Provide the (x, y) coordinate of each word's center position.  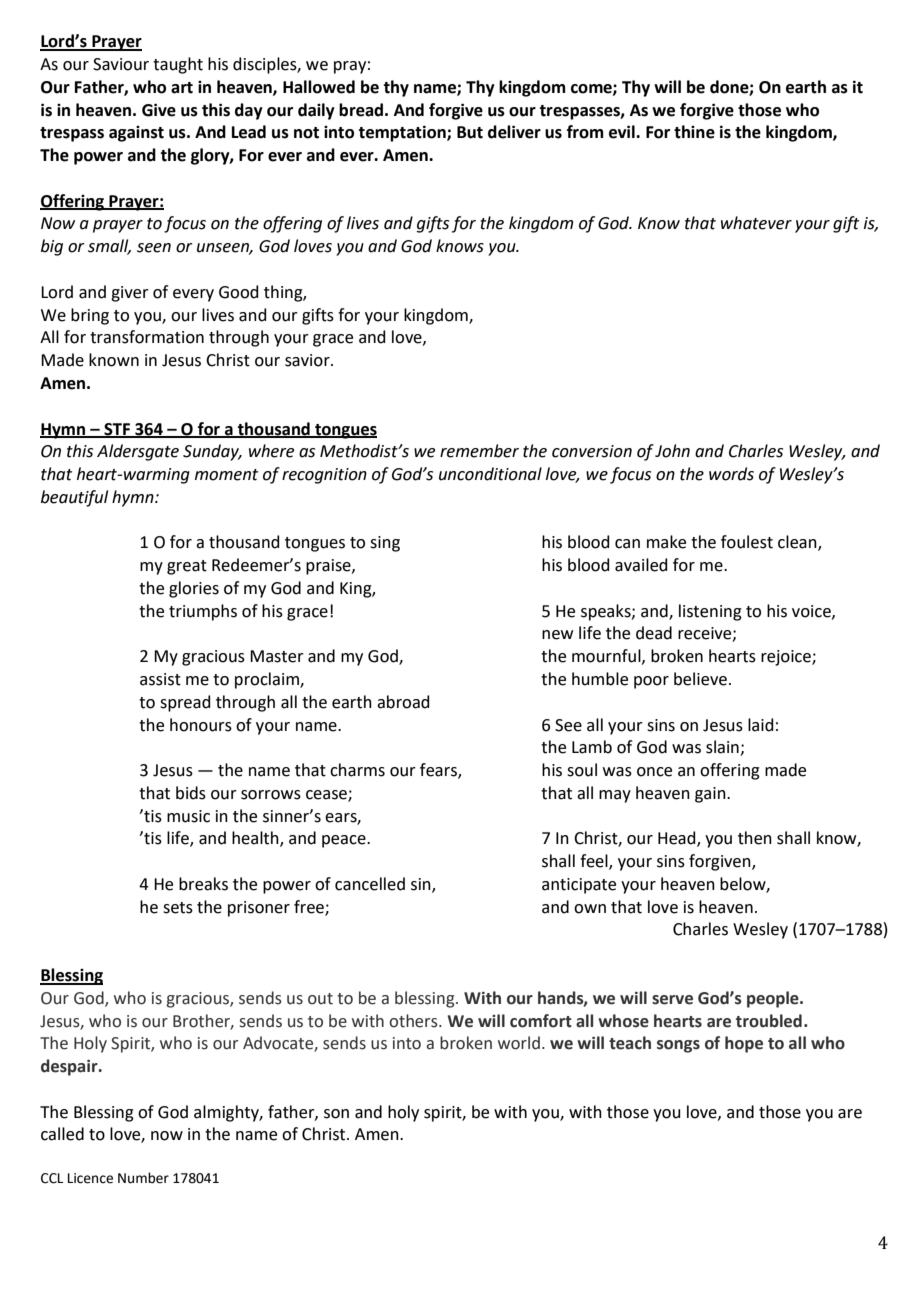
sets (178, 908)
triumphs (203, 612)
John (672, 451)
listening (710, 612)
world (519, 1043)
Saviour (121, 64)
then (755, 838)
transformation (147, 337)
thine (694, 132)
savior (308, 360)
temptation (403, 133)
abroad (403, 702)
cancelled (370, 884)
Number (143, 1178)
